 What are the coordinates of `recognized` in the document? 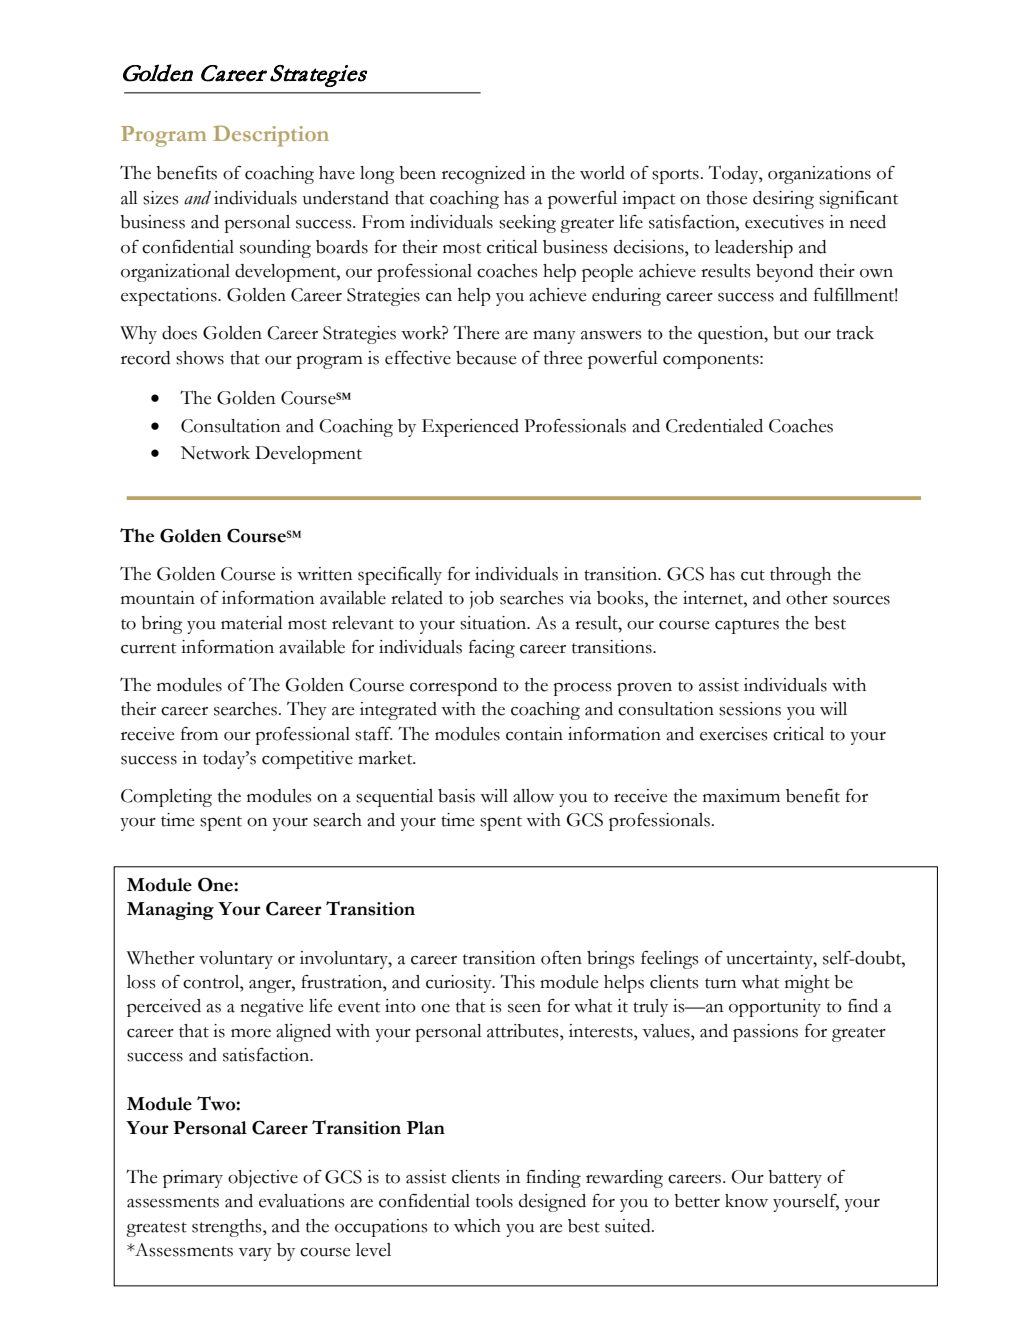 It's located at (483, 175).
